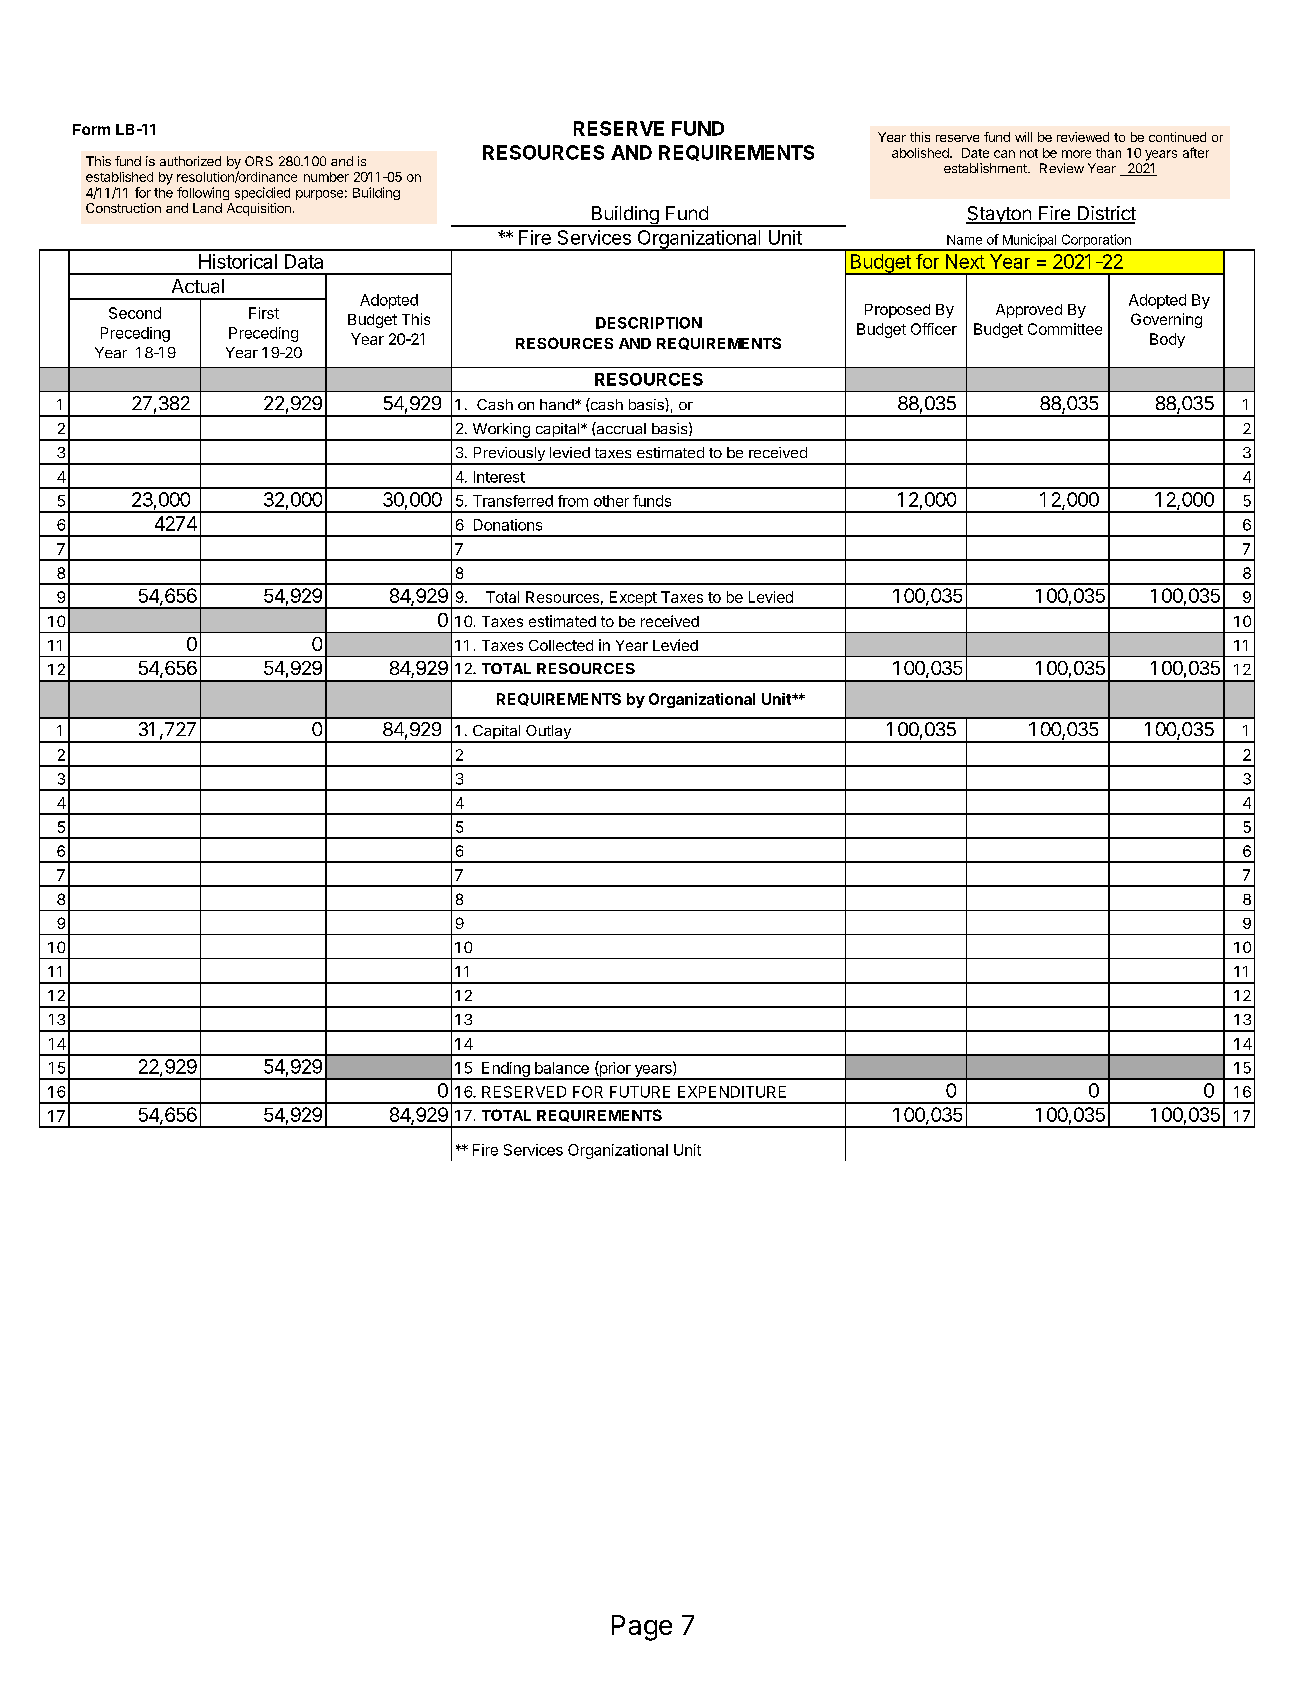 This document has width=1307, height=1691. I want to click on Collected, so click(561, 645).
